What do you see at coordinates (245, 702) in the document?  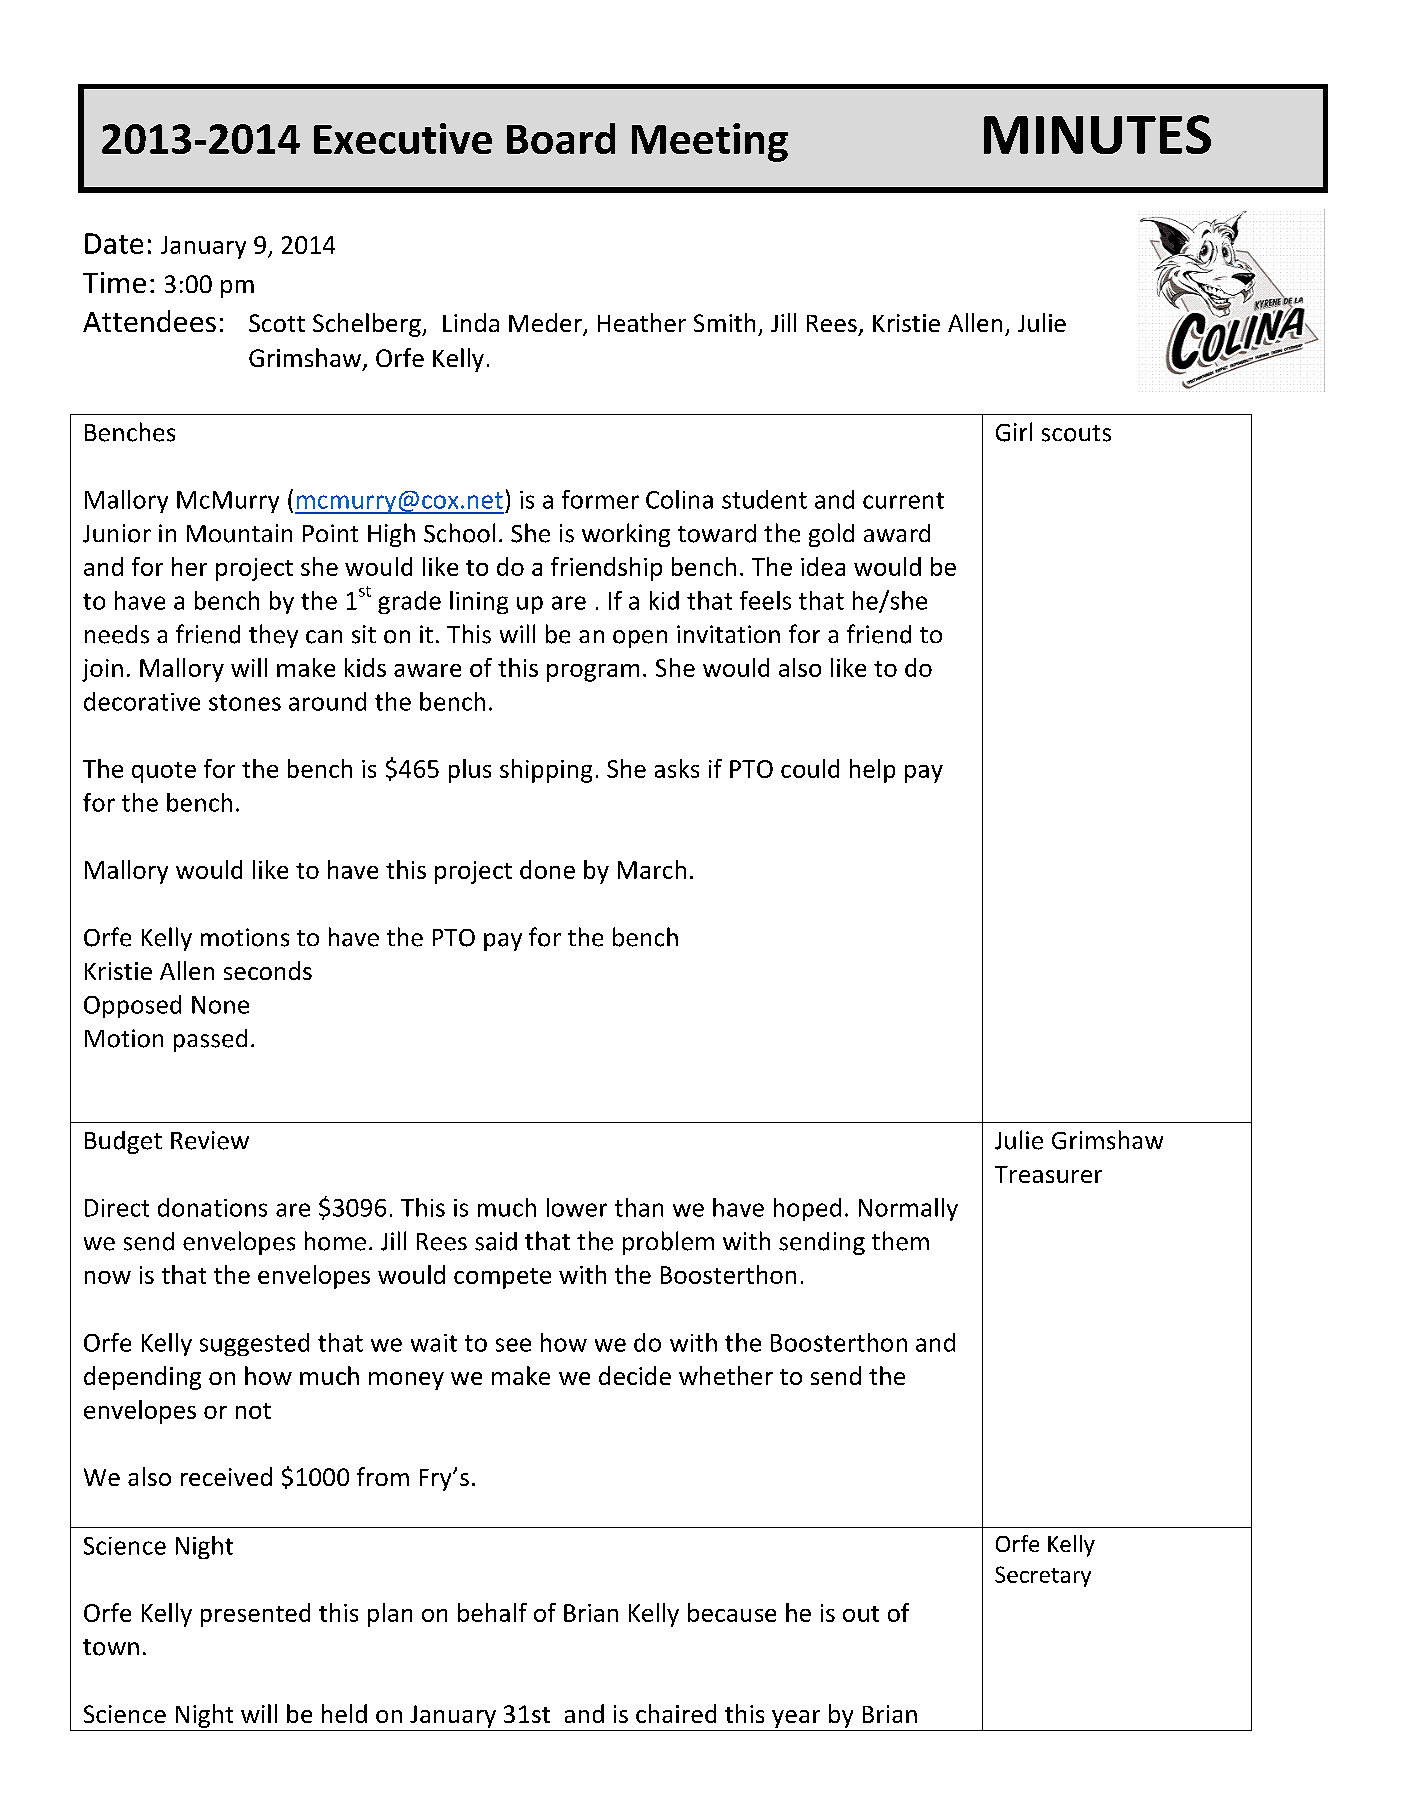 I see `stones` at bounding box center [245, 702].
